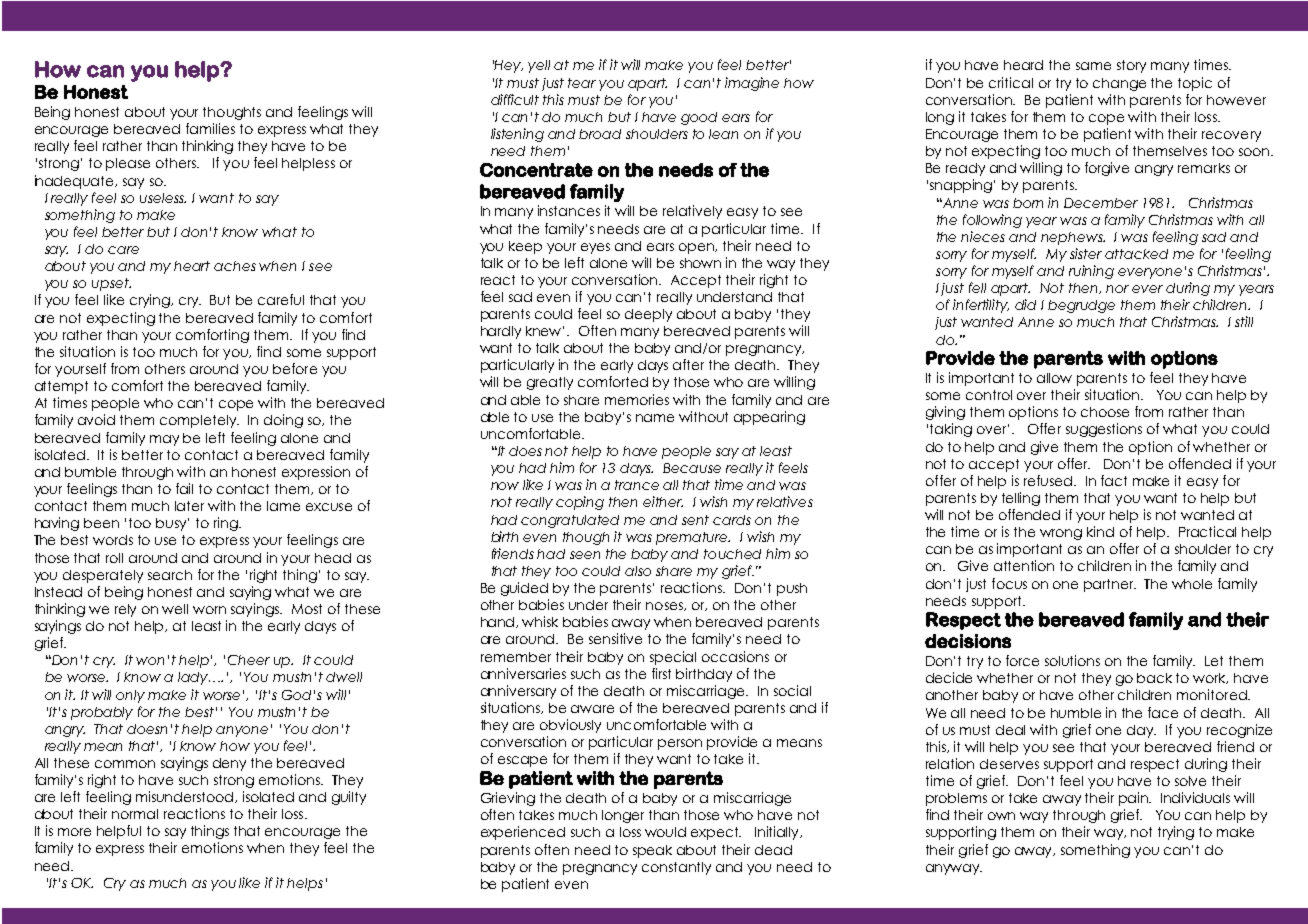  What do you see at coordinates (582, 83) in the screenshot?
I see `tear` at bounding box center [582, 83].
